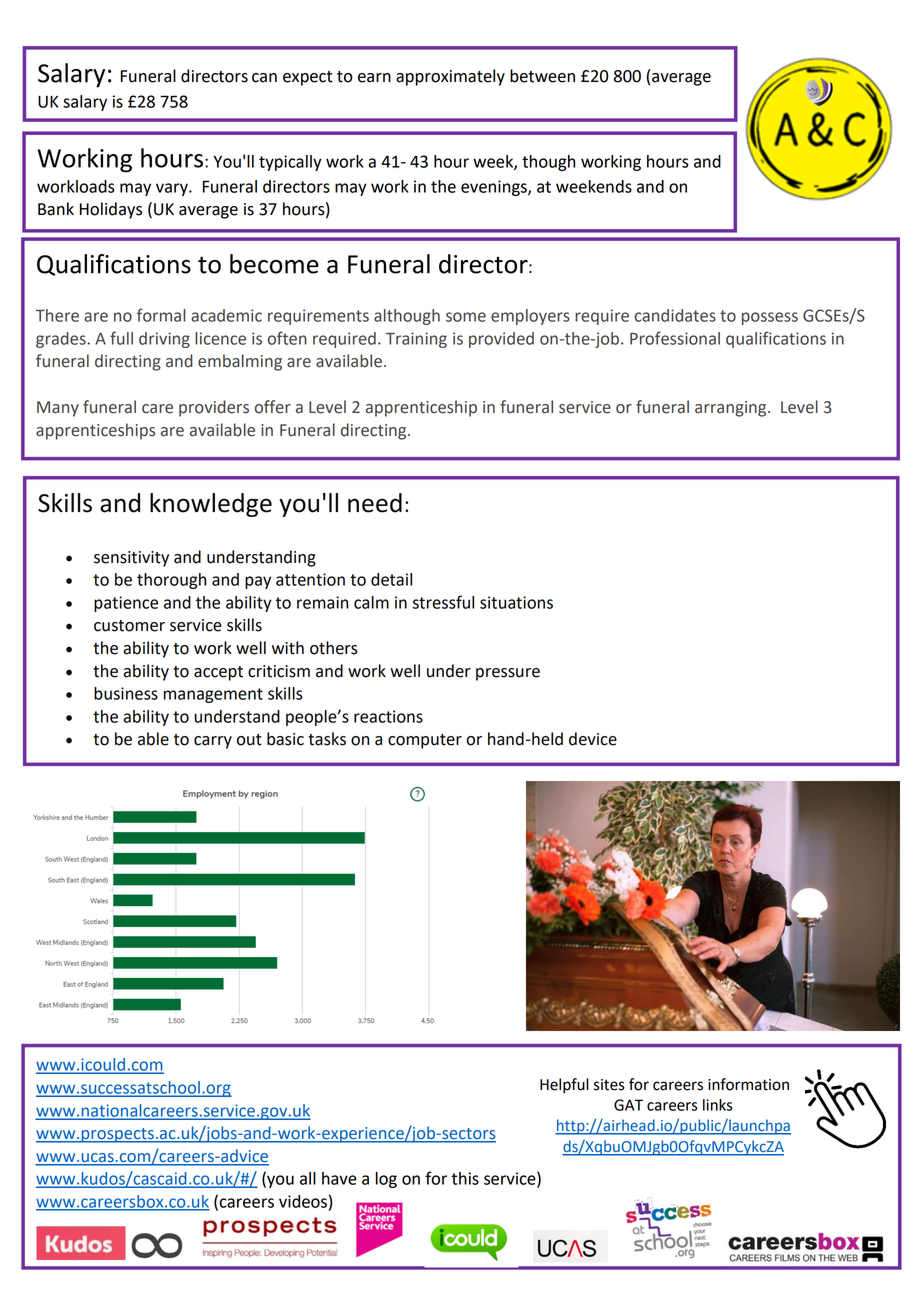 This document has height=1308, width=924. I want to click on links, so click(718, 1105).
